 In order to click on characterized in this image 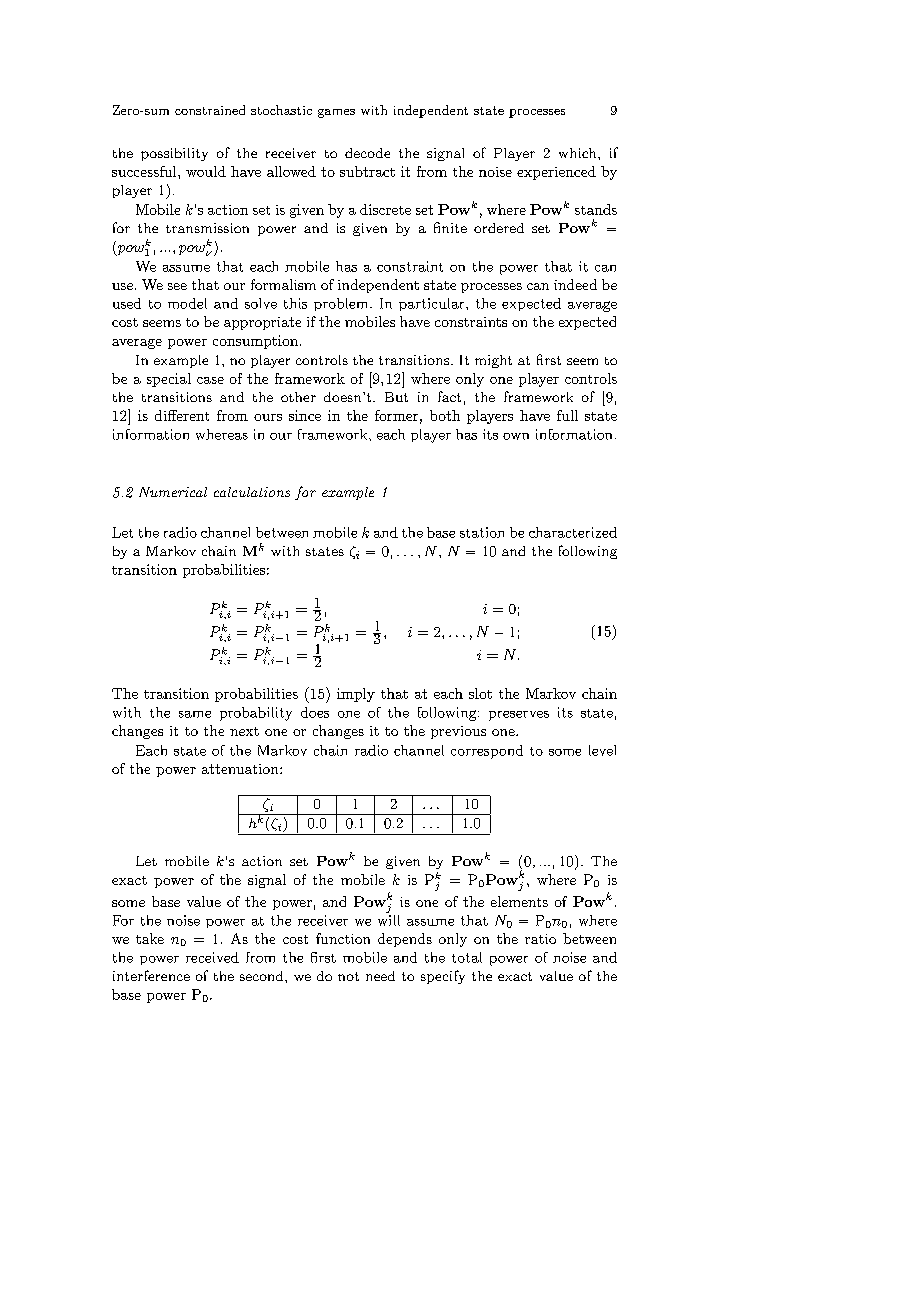, I will do `click(573, 532)`.
